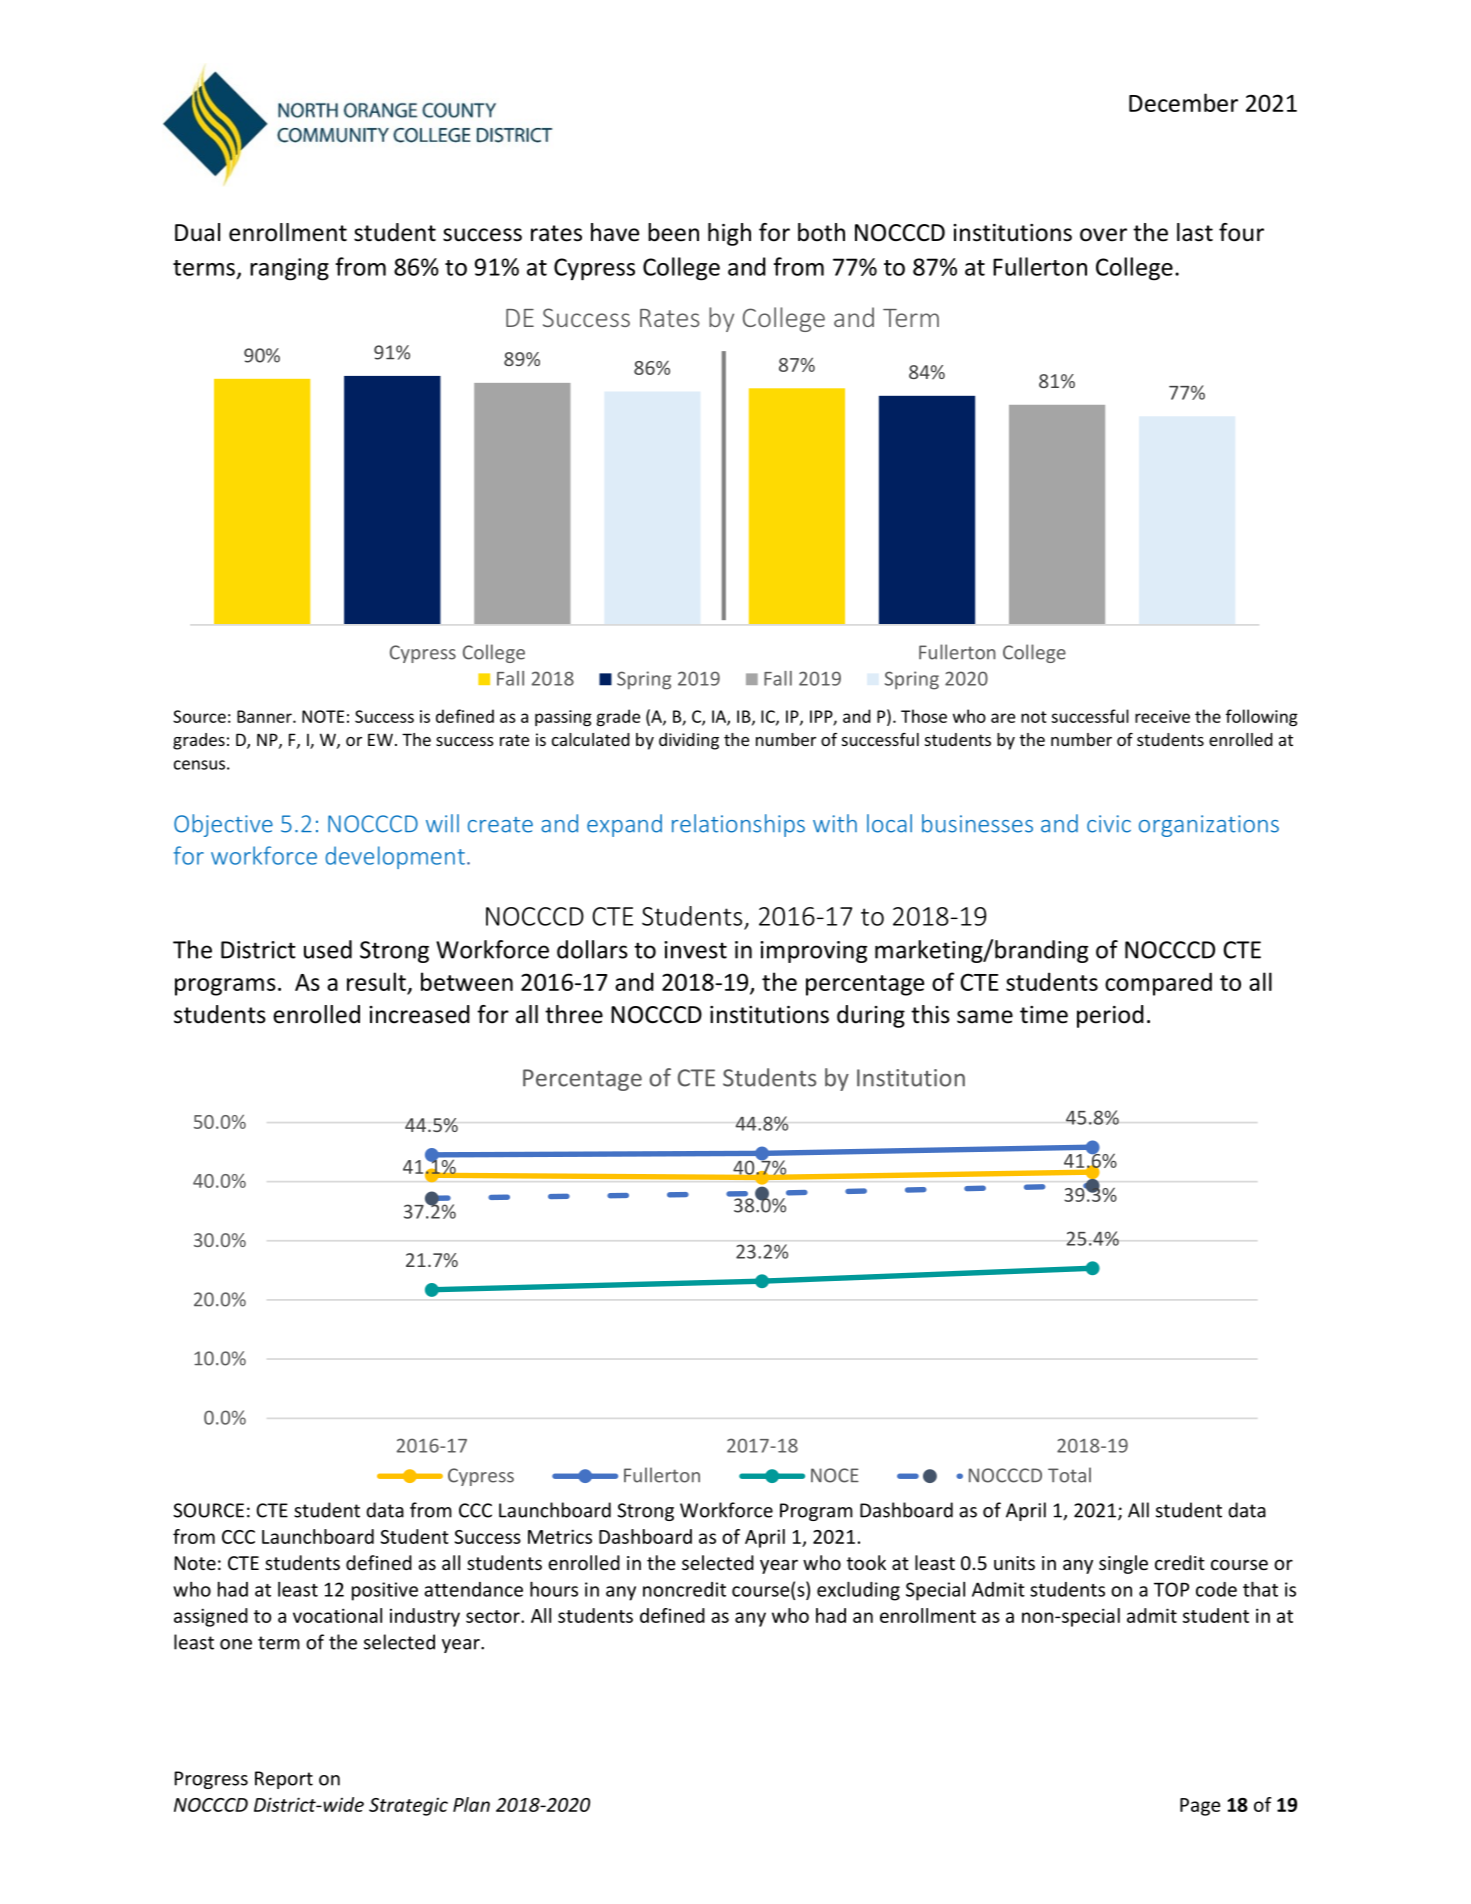 The height and width of the screenshot is (1904, 1471). Describe the element at coordinates (695, 950) in the screenshot. I see `invest` at that location.
